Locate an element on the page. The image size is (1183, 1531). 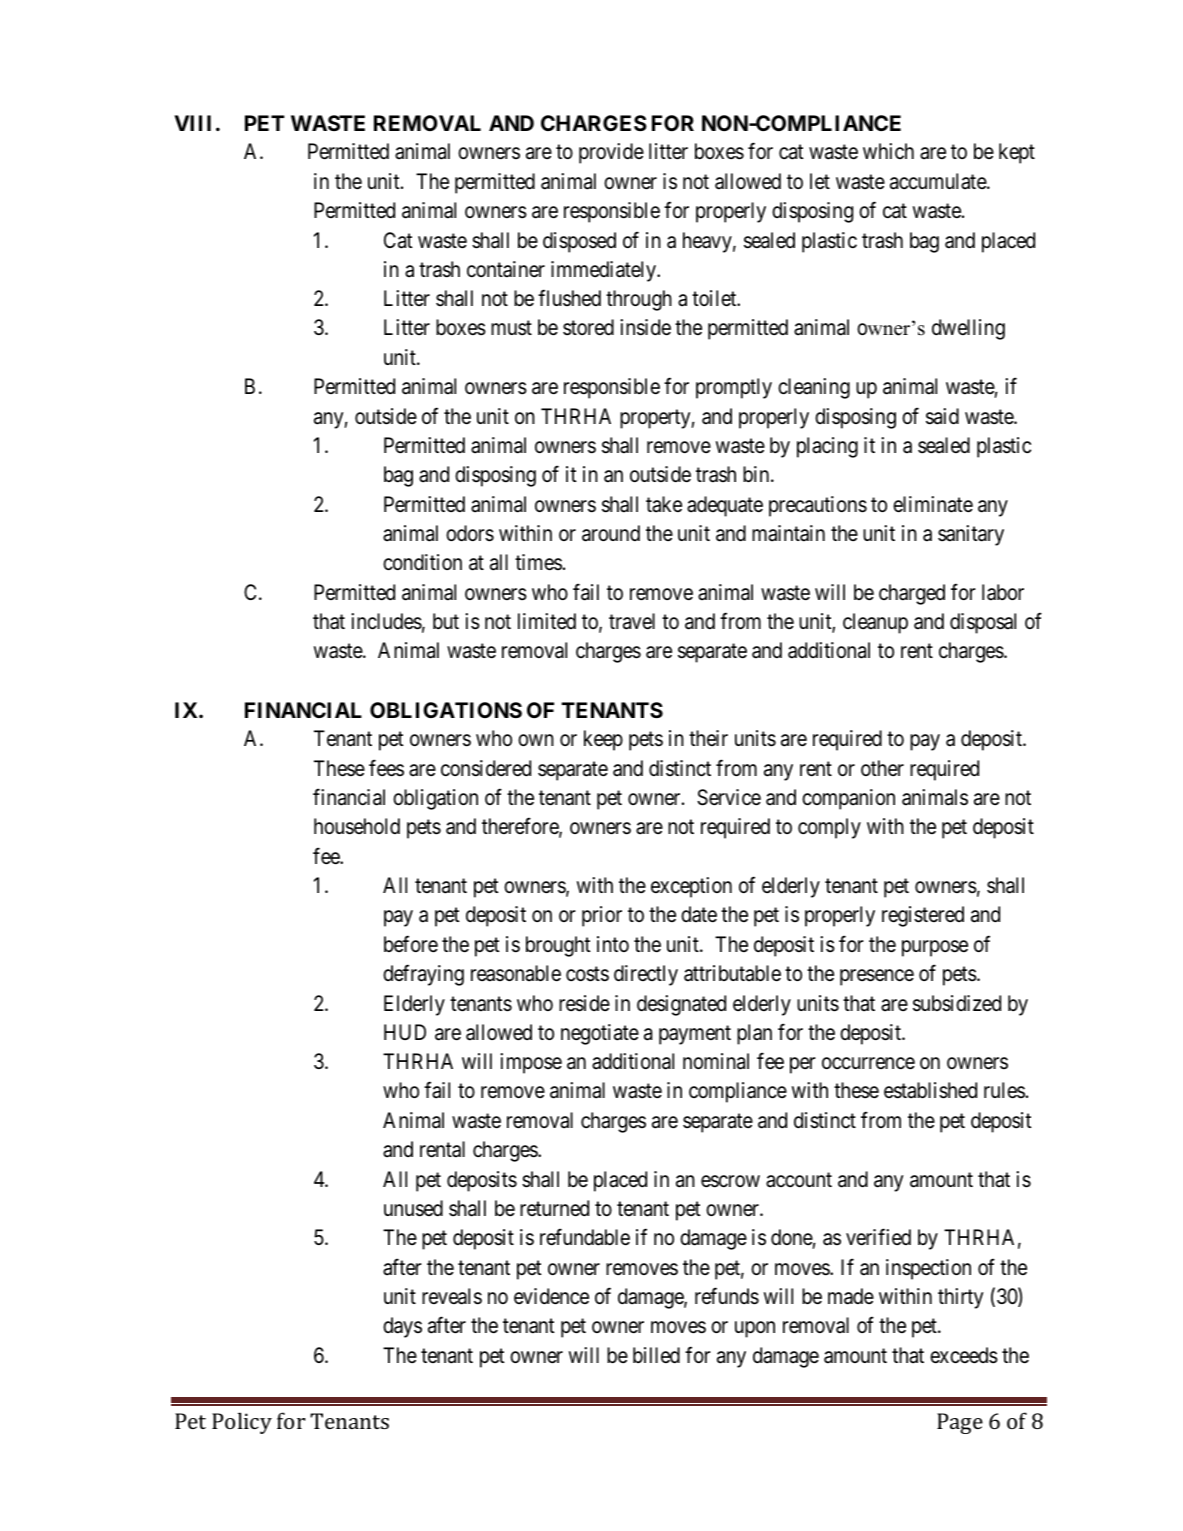
accumulate is located at coordinates (939, 181).
